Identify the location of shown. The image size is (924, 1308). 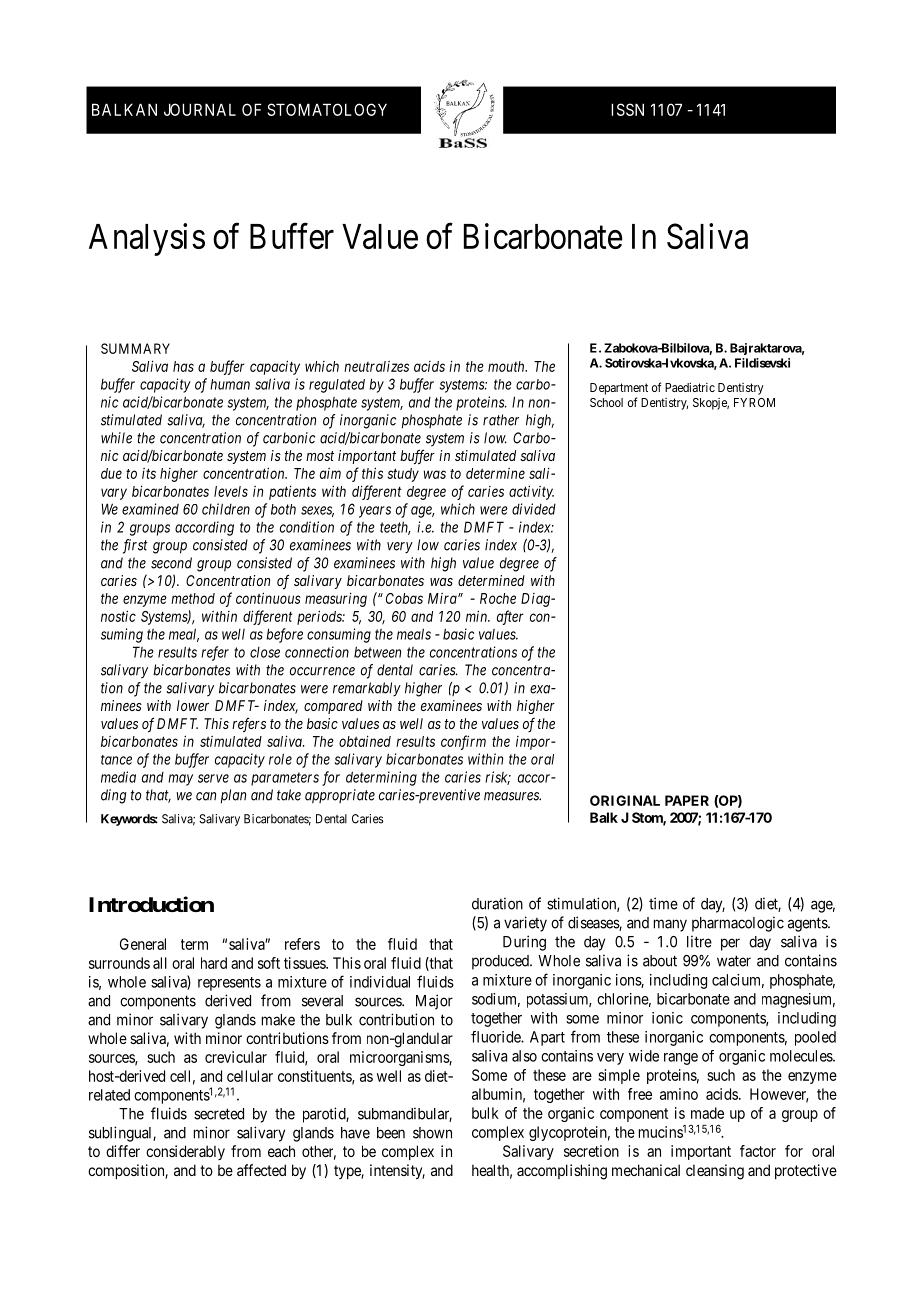
(432, 1133).
